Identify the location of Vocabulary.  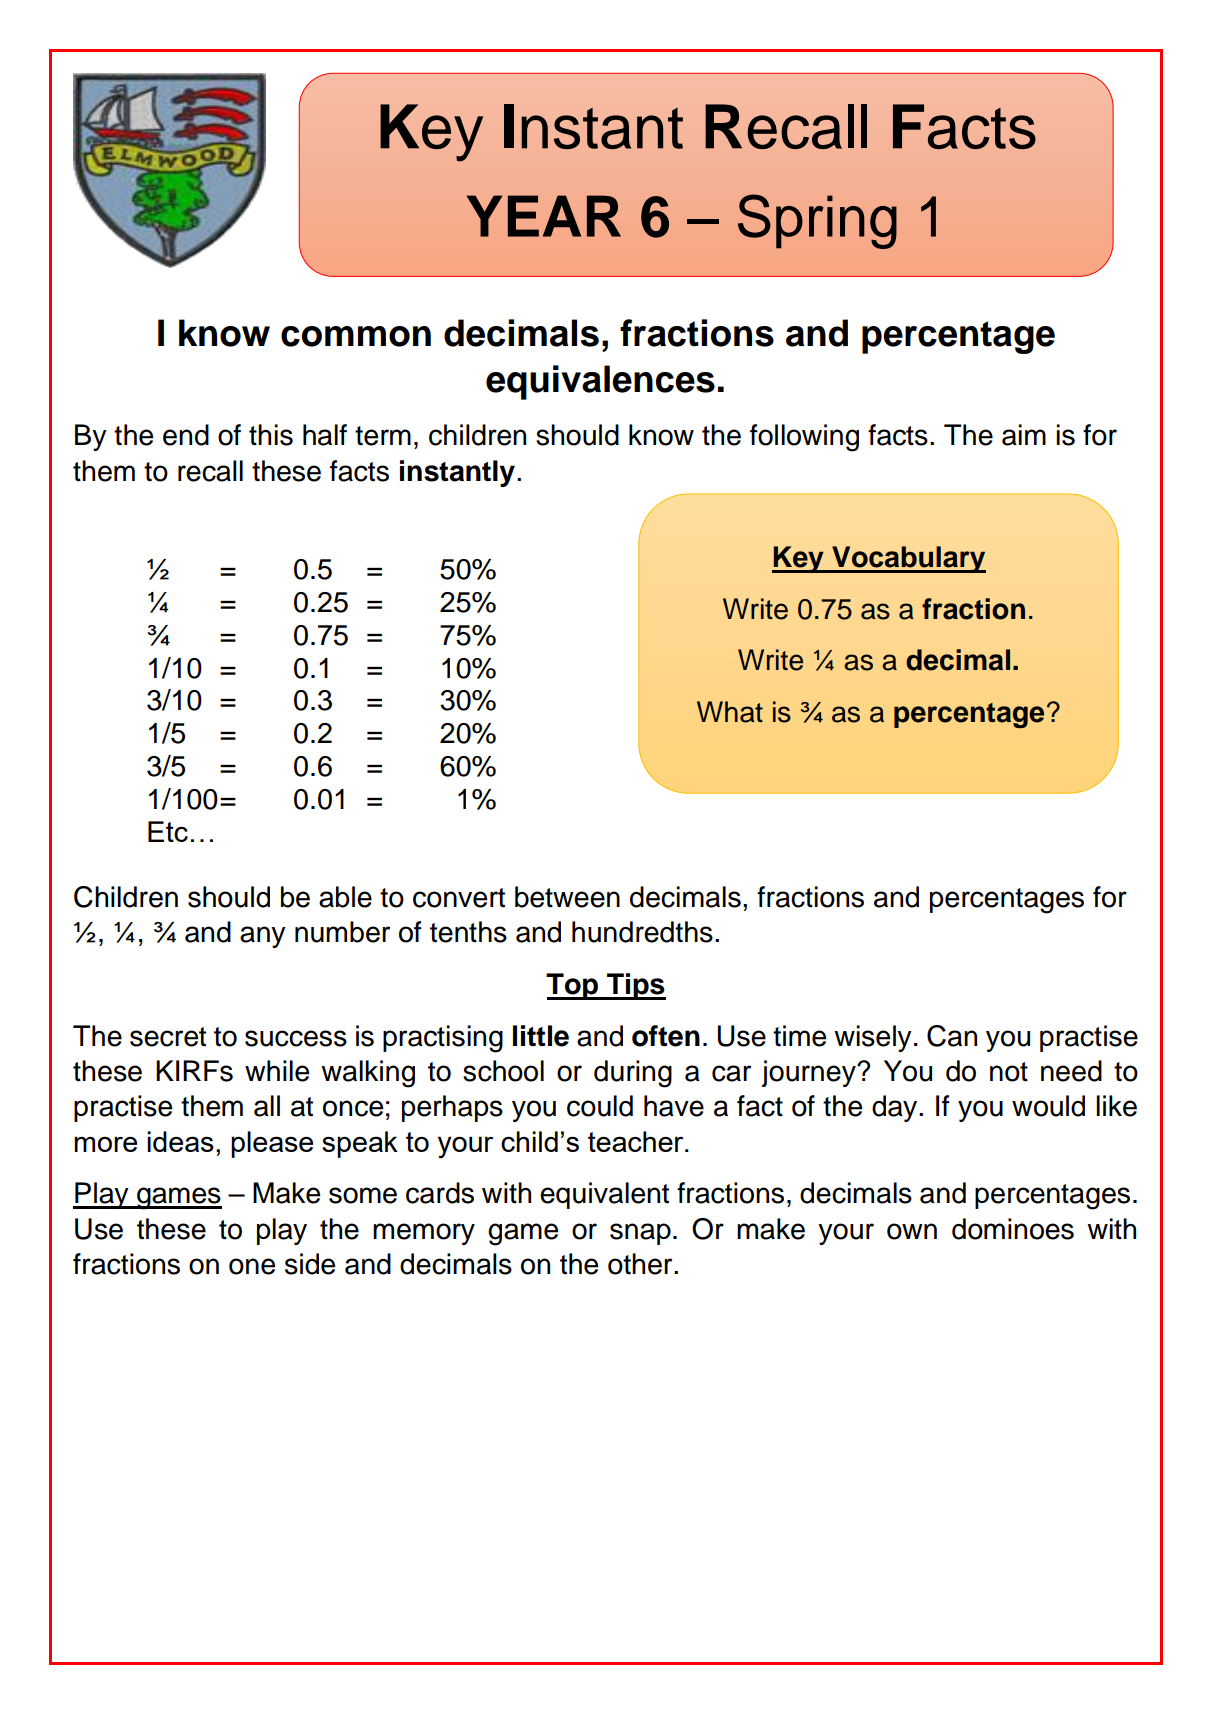
(908, 559).
